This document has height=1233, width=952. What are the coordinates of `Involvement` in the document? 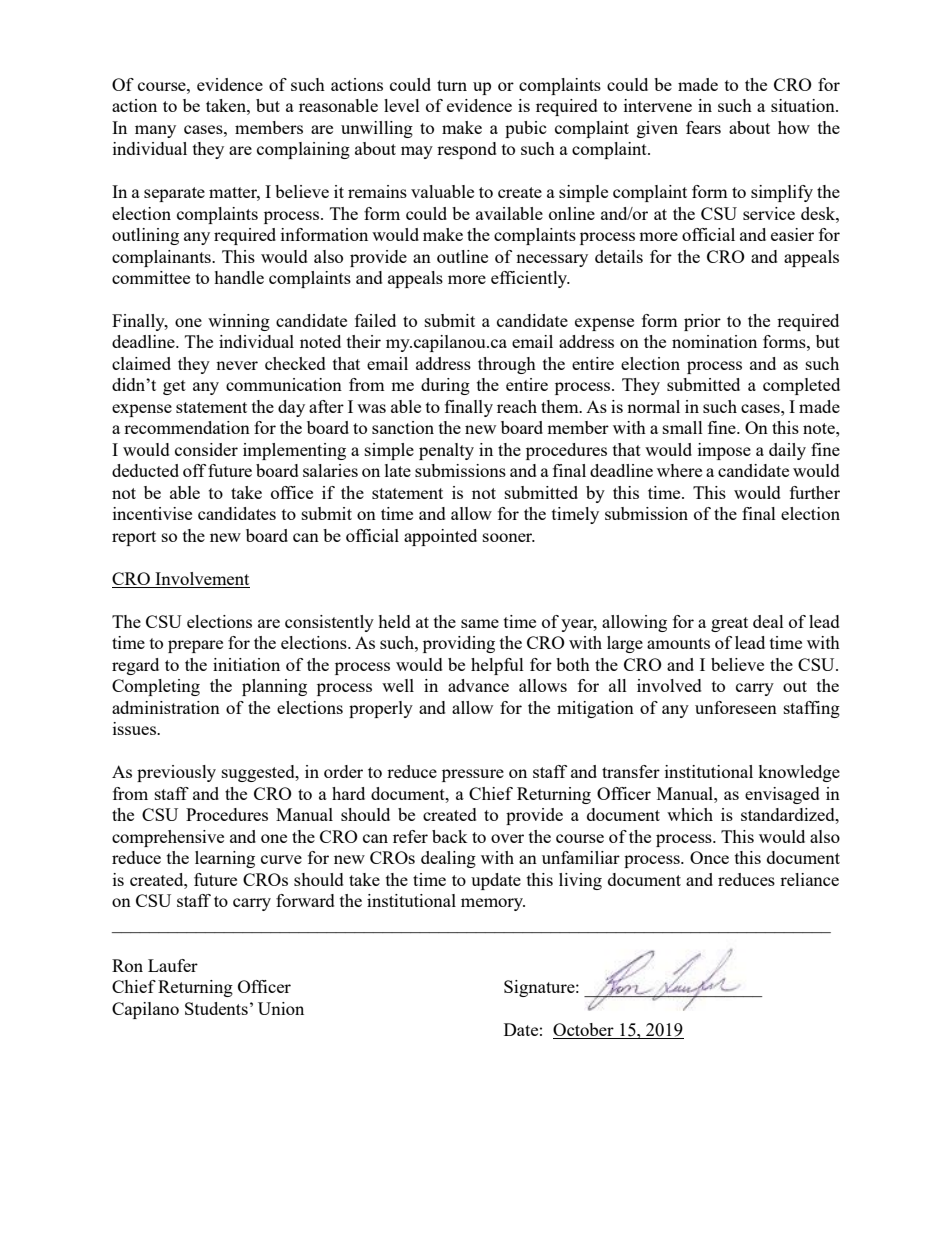 It's located at (201, 580).
